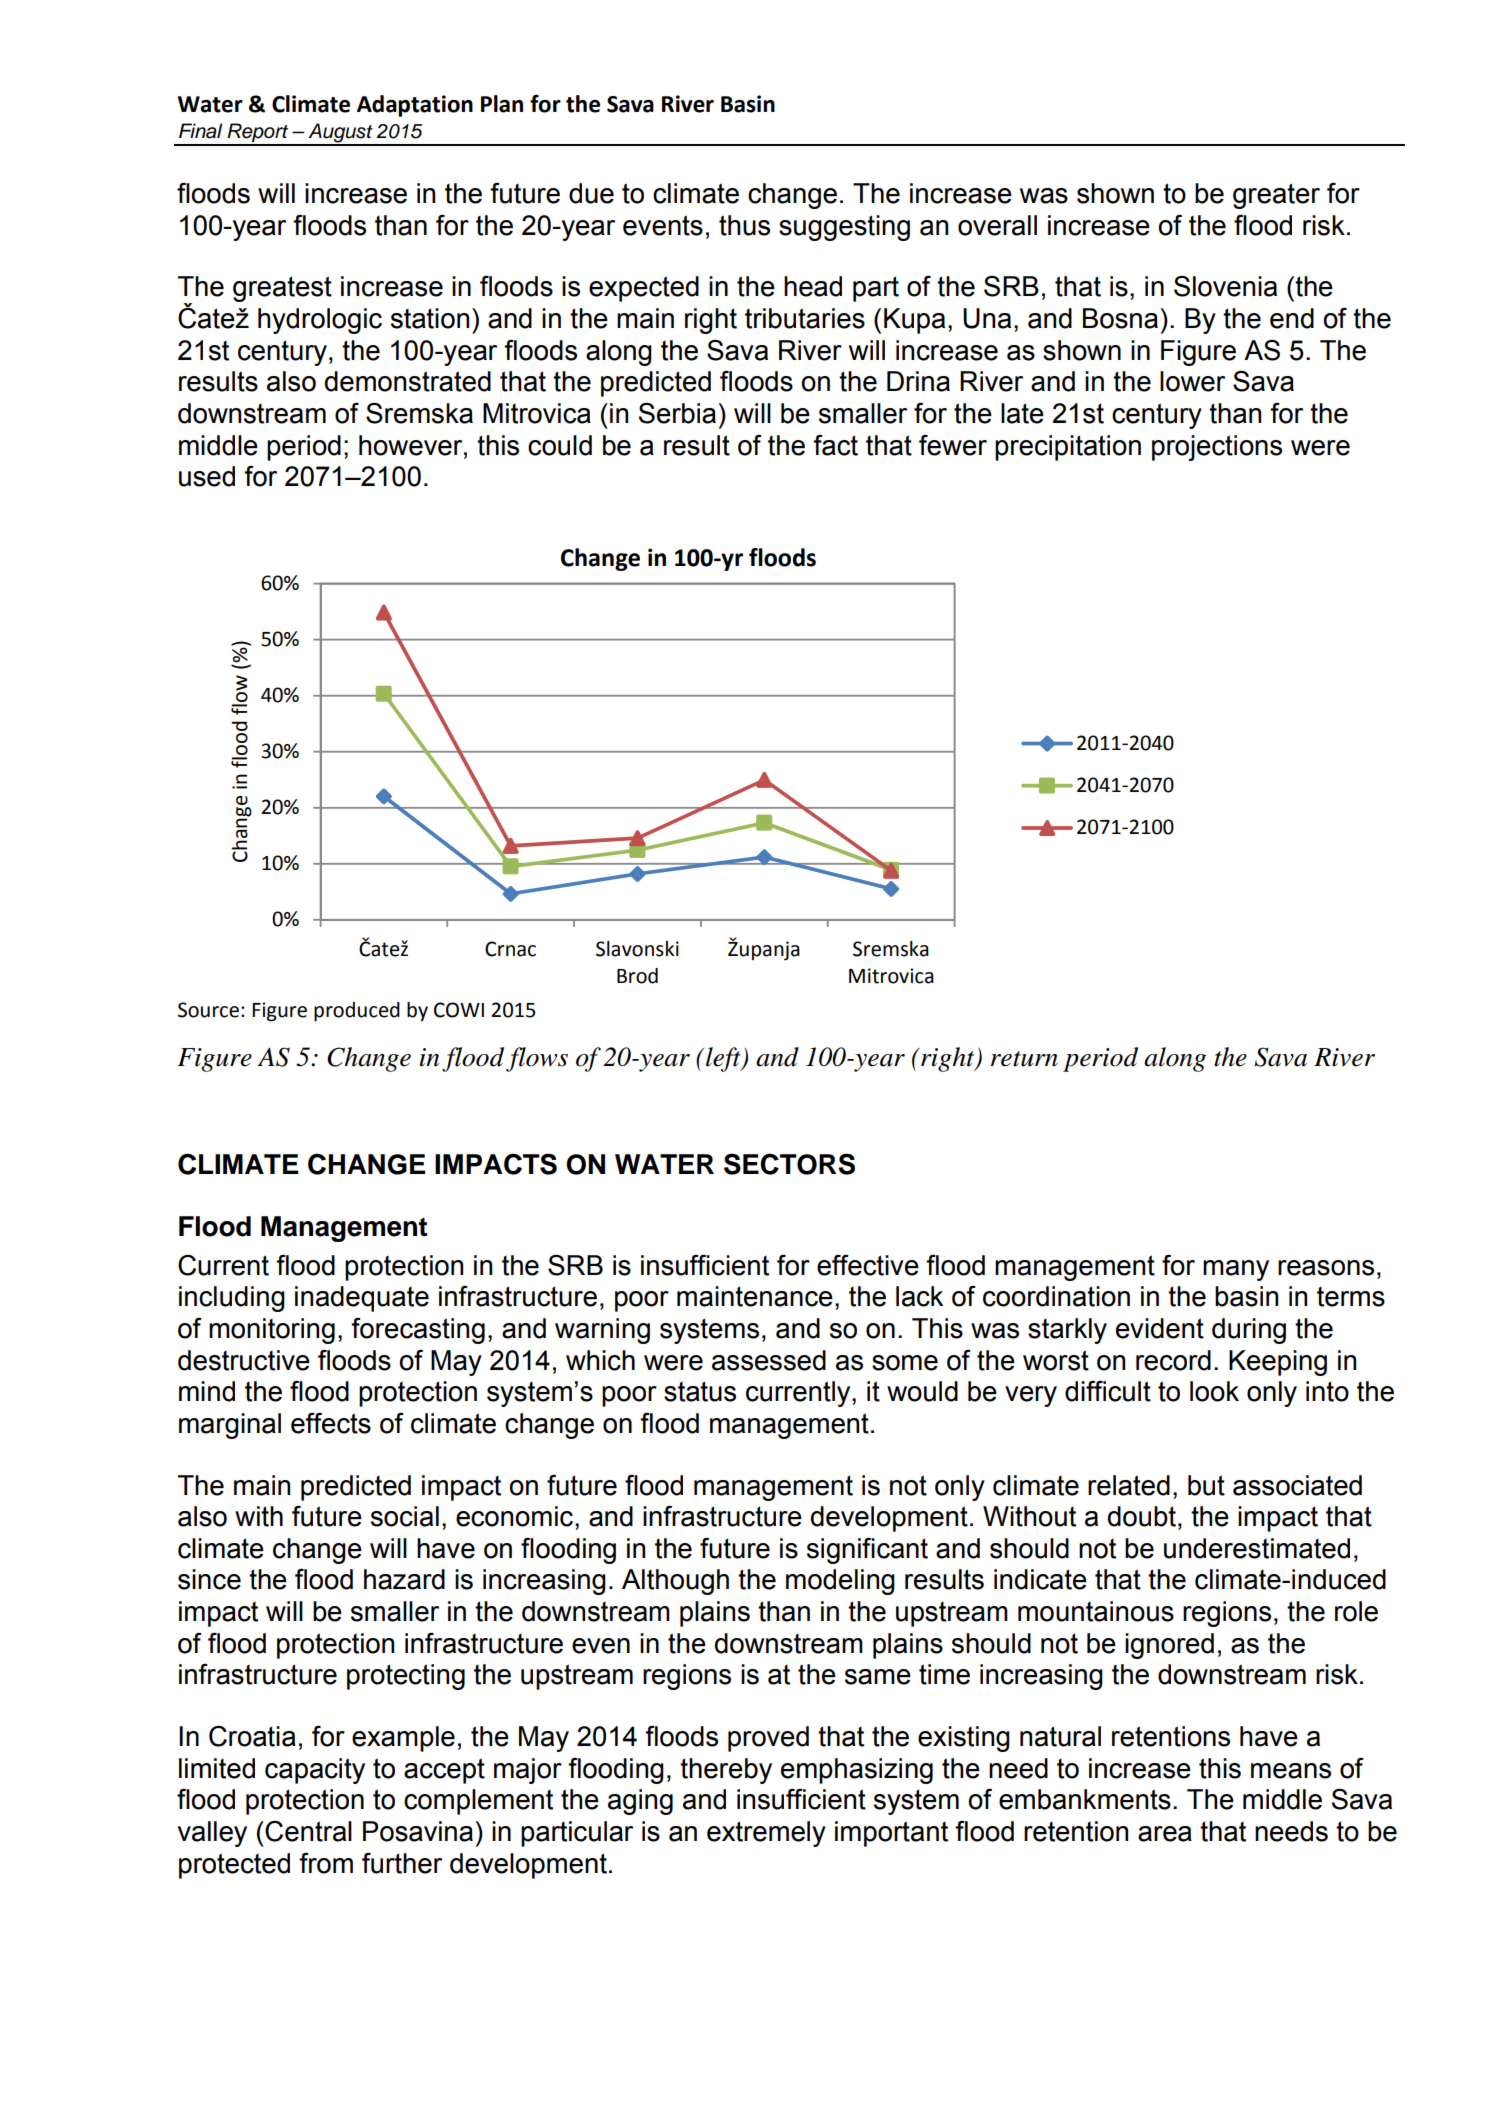 This page has height=2106, width=1489. What do you see at coordinates (766, 1834) in the page?
I see `extremely` at bounding box center [766, 1834].
